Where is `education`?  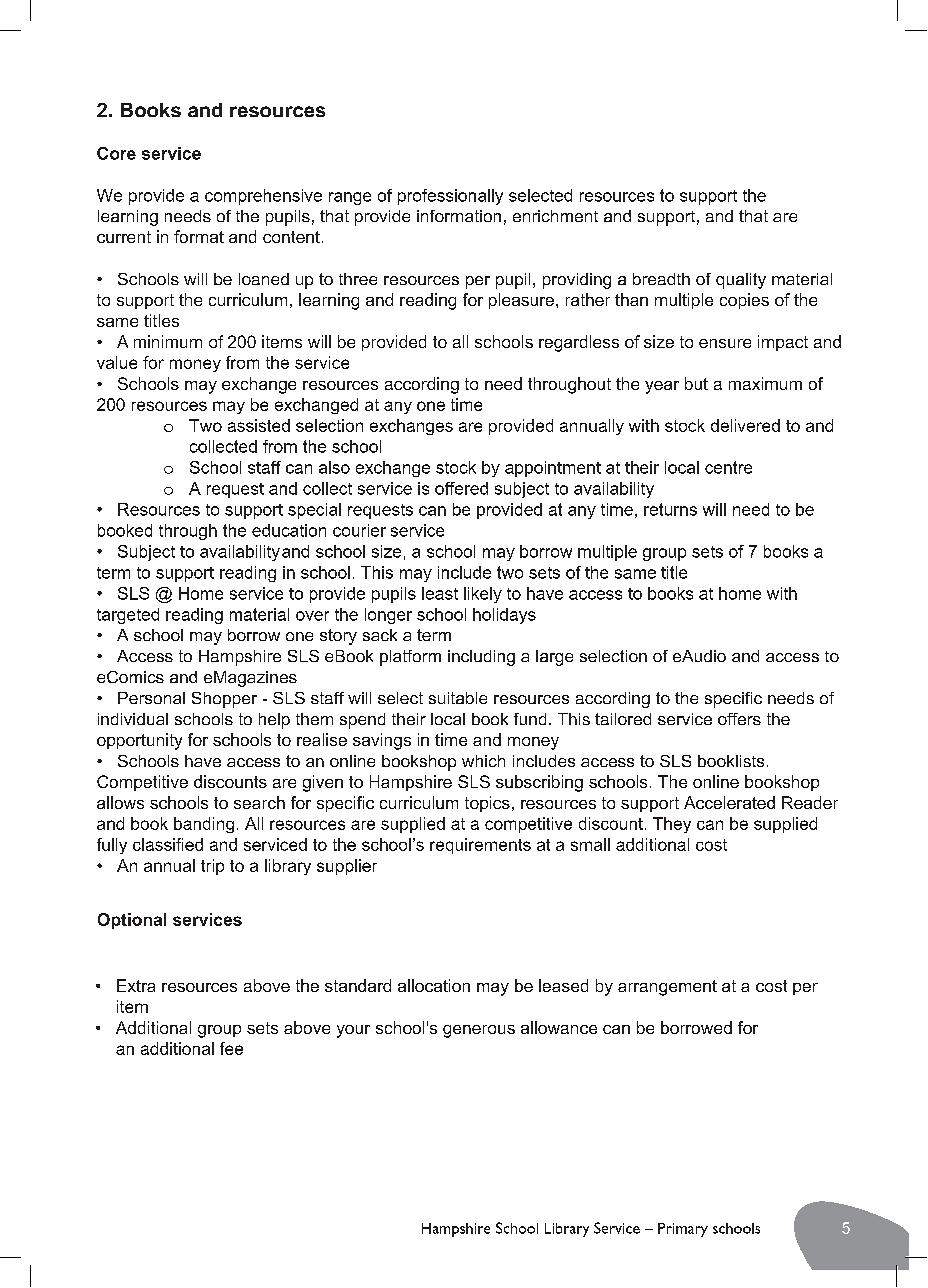
education is located at coordinates (289, 530).
